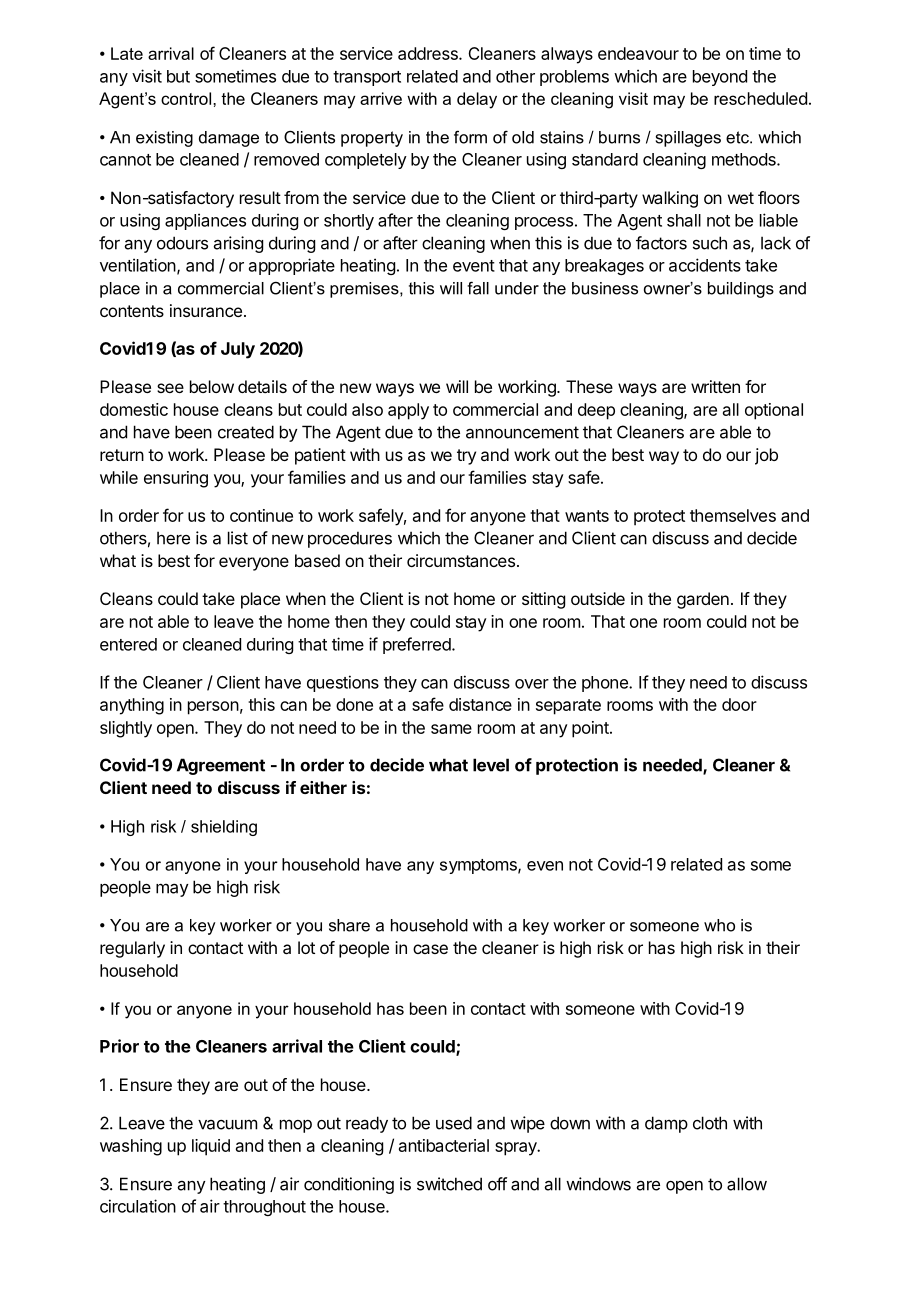  I want to click on entered, so click(128, 644).
